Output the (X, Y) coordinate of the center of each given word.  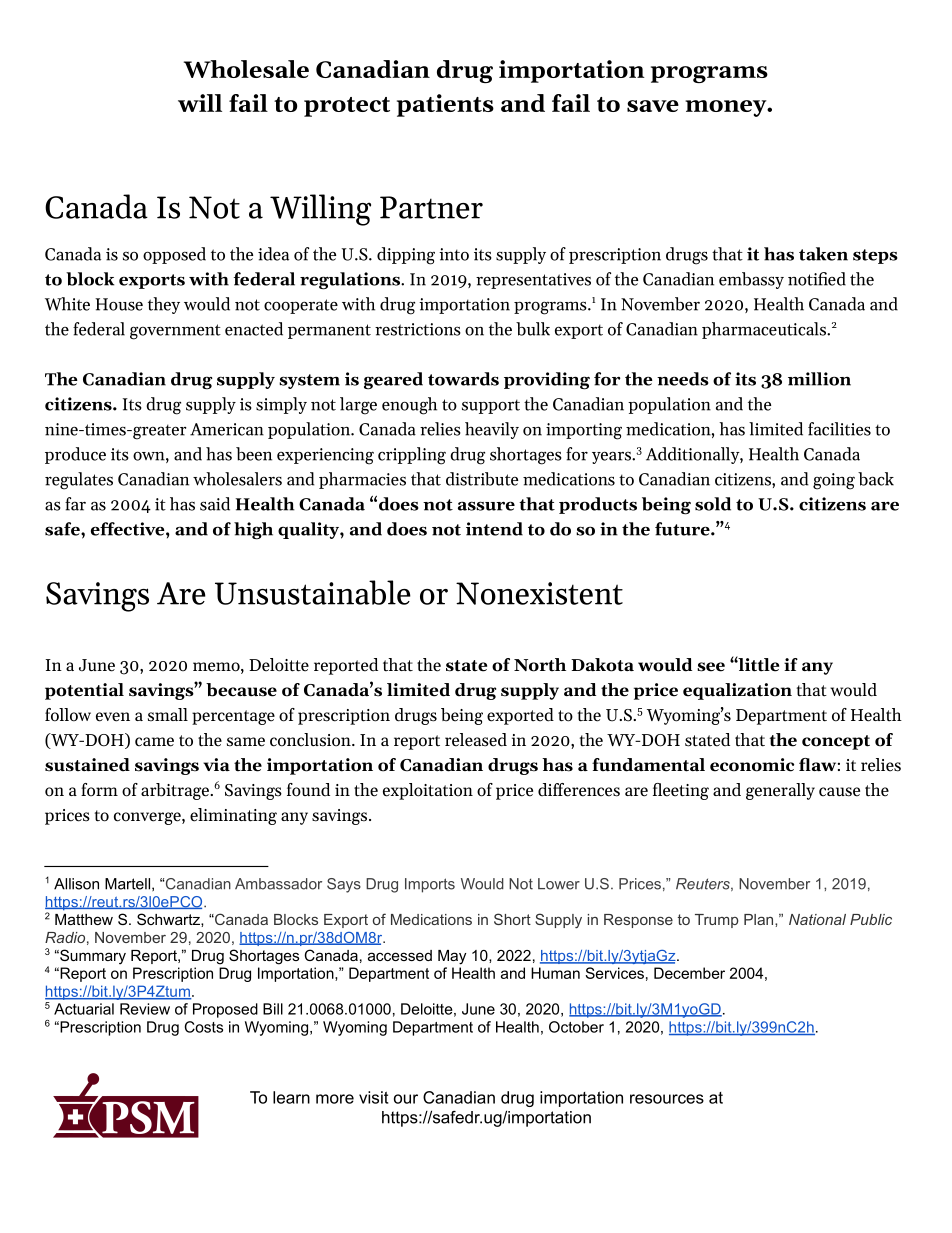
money (726, 108)
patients (445, 105)
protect (347, 107)
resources (667, 1099)
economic (752, 765)
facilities (839, 429)
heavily (492, 430)
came (154, 742)
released (476, 740)
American (227, 429)
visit (373, 1097)
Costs (204, 1027)
